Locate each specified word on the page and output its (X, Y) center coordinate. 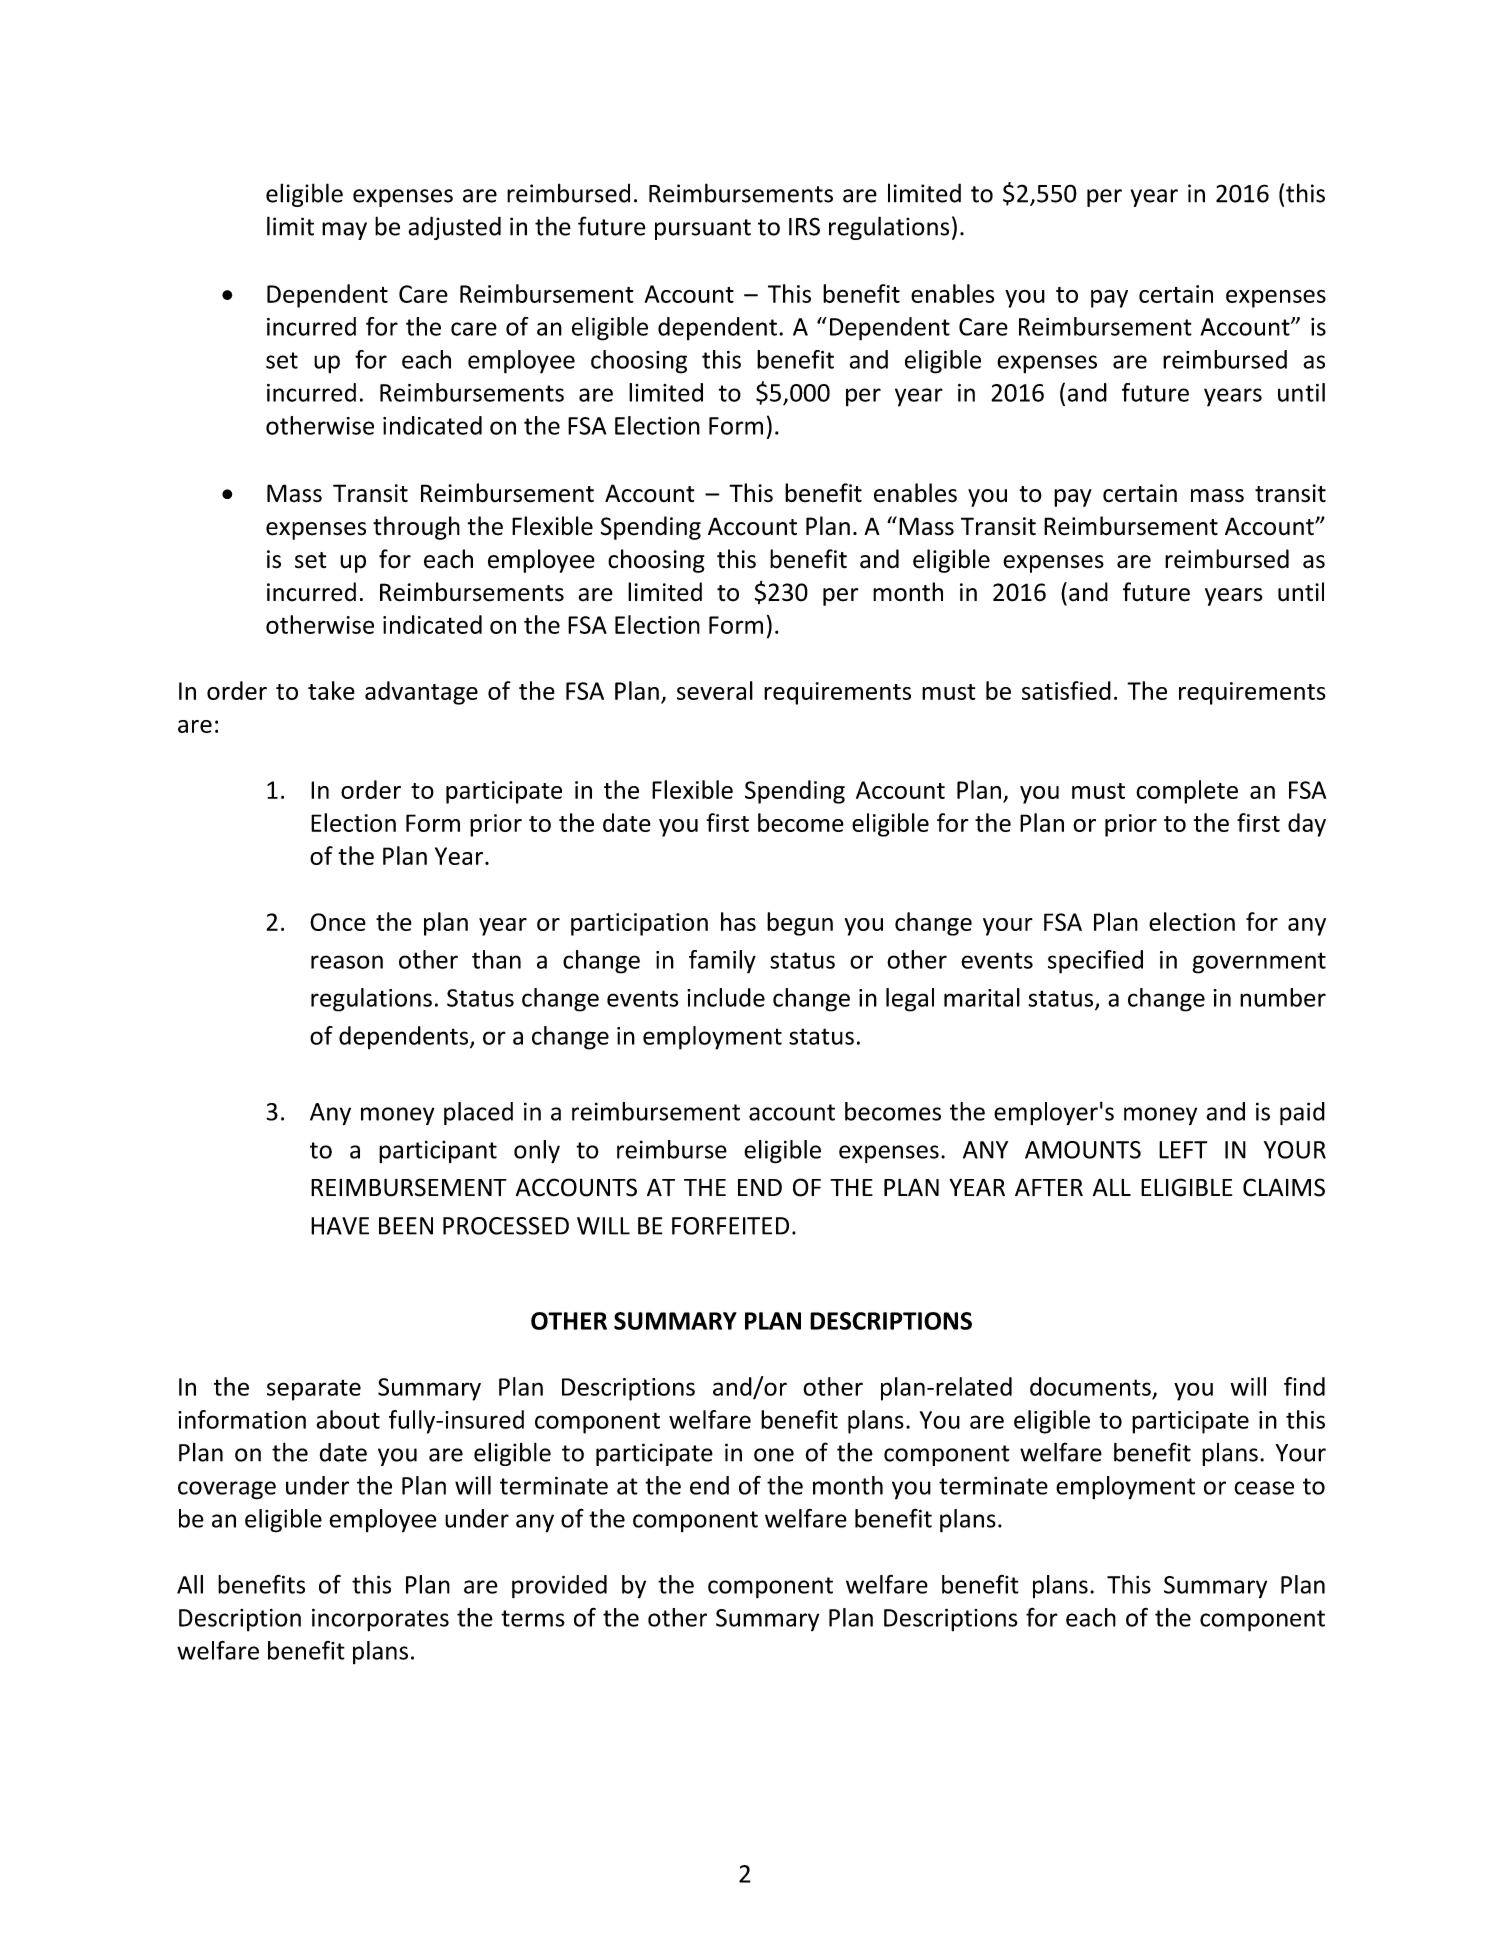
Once (338, 922)
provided (559, 1587)
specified (1095, 962)
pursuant (703, 229)
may (344, 231)
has (738, 921)
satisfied (1066, 690)
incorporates (380, 1620)
